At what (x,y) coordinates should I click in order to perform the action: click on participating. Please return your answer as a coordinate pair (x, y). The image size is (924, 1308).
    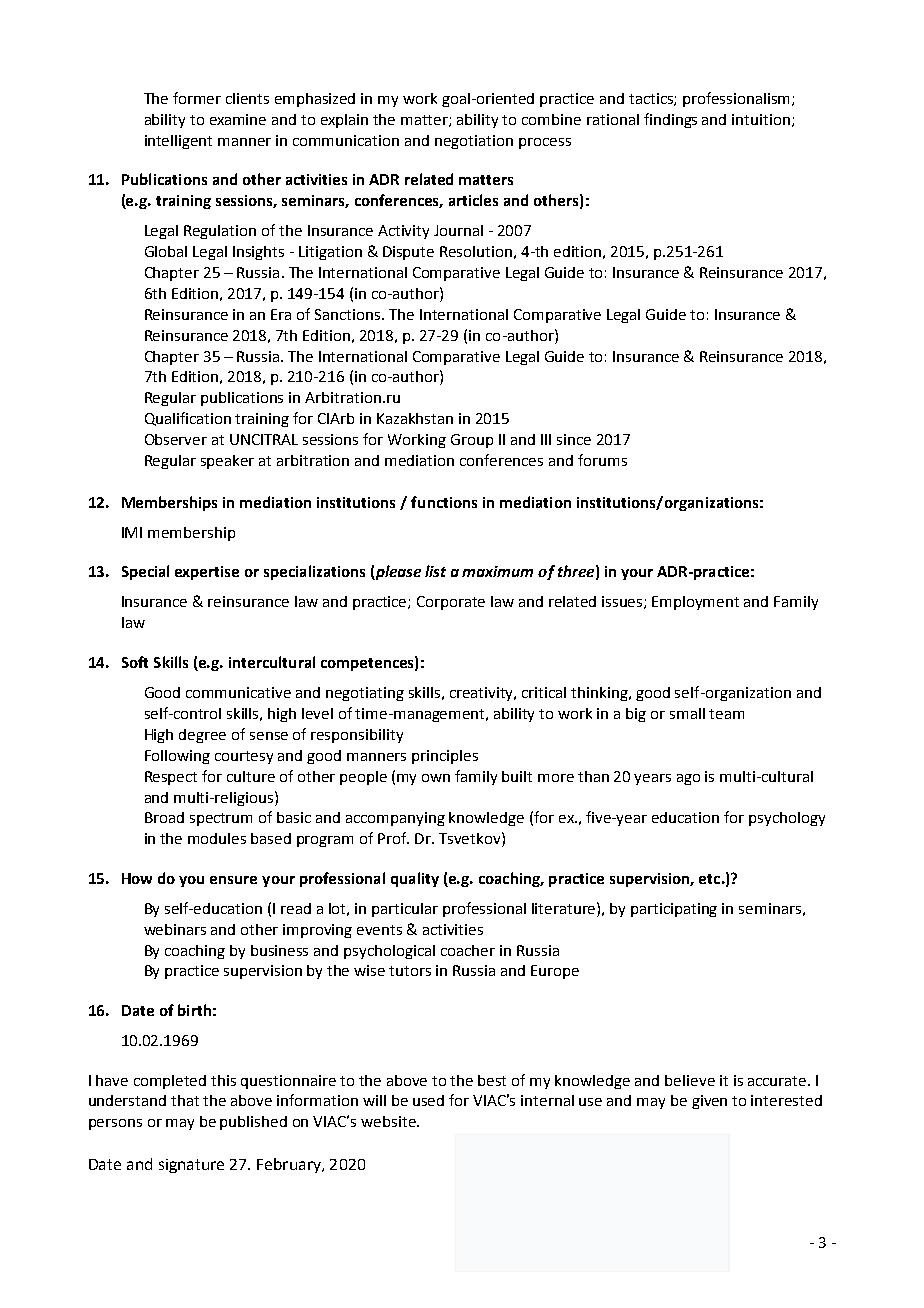
    Looking at the image, I should click on (674, 910).
